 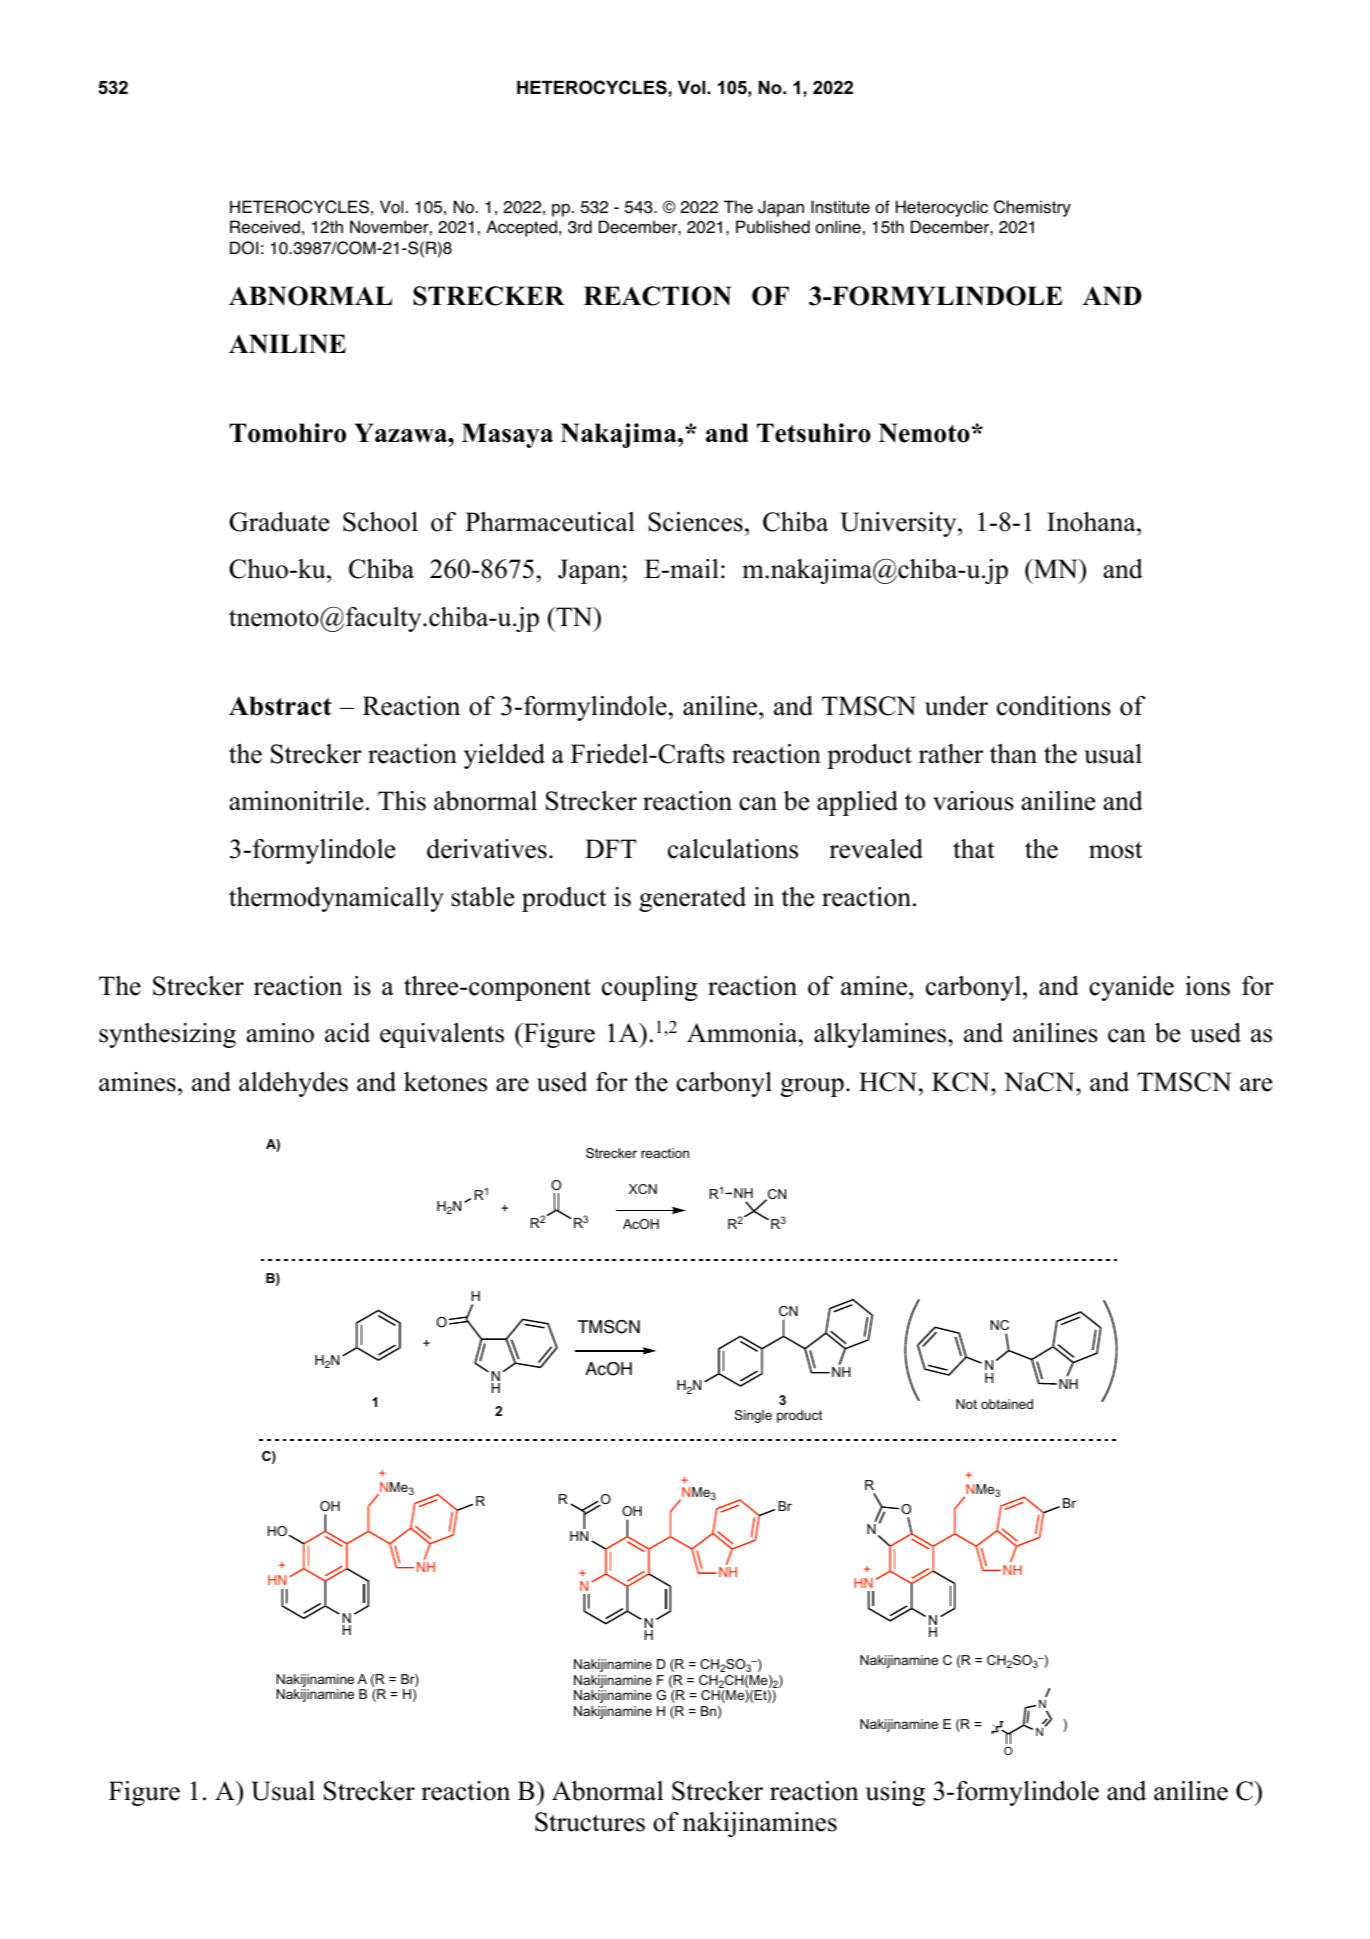 What do you see at coordinates (347, 1033) in the screenshot?
I see `acid` at bounding box center [347, 1033].
